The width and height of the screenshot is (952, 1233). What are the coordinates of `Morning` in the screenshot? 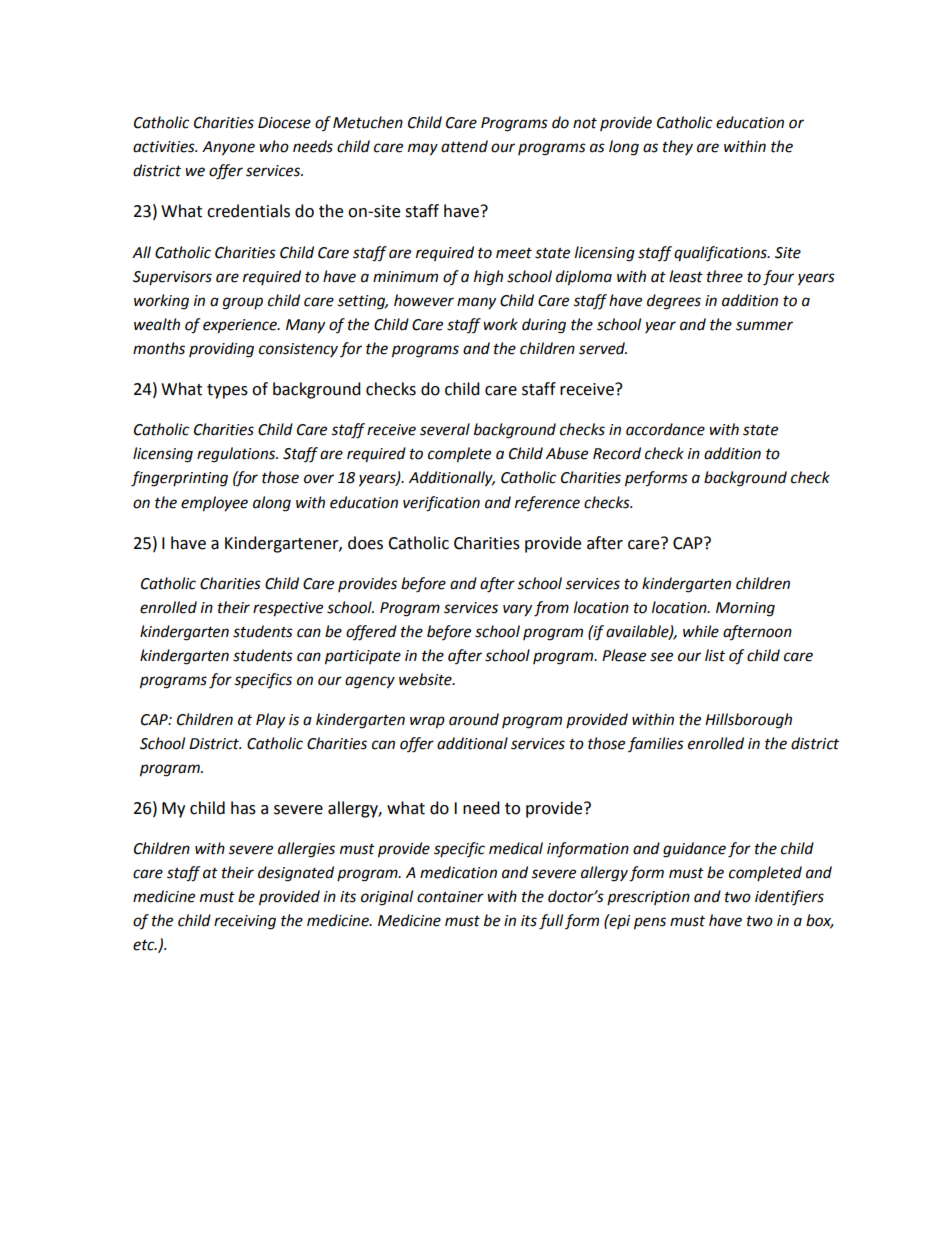 It's located at (745, 609).
